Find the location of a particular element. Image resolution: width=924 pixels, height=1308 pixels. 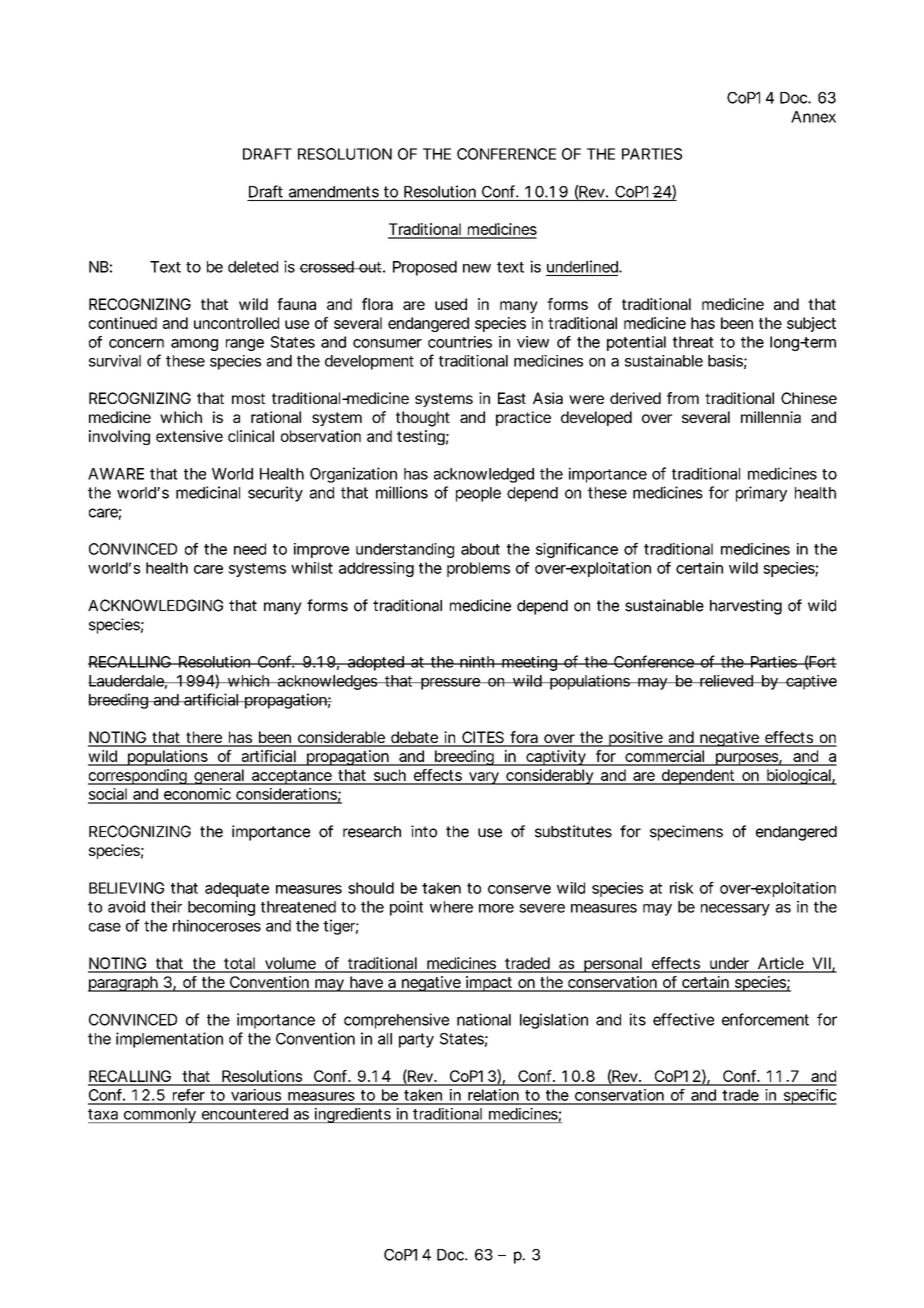

countries is located at coordinates (460, 342).
